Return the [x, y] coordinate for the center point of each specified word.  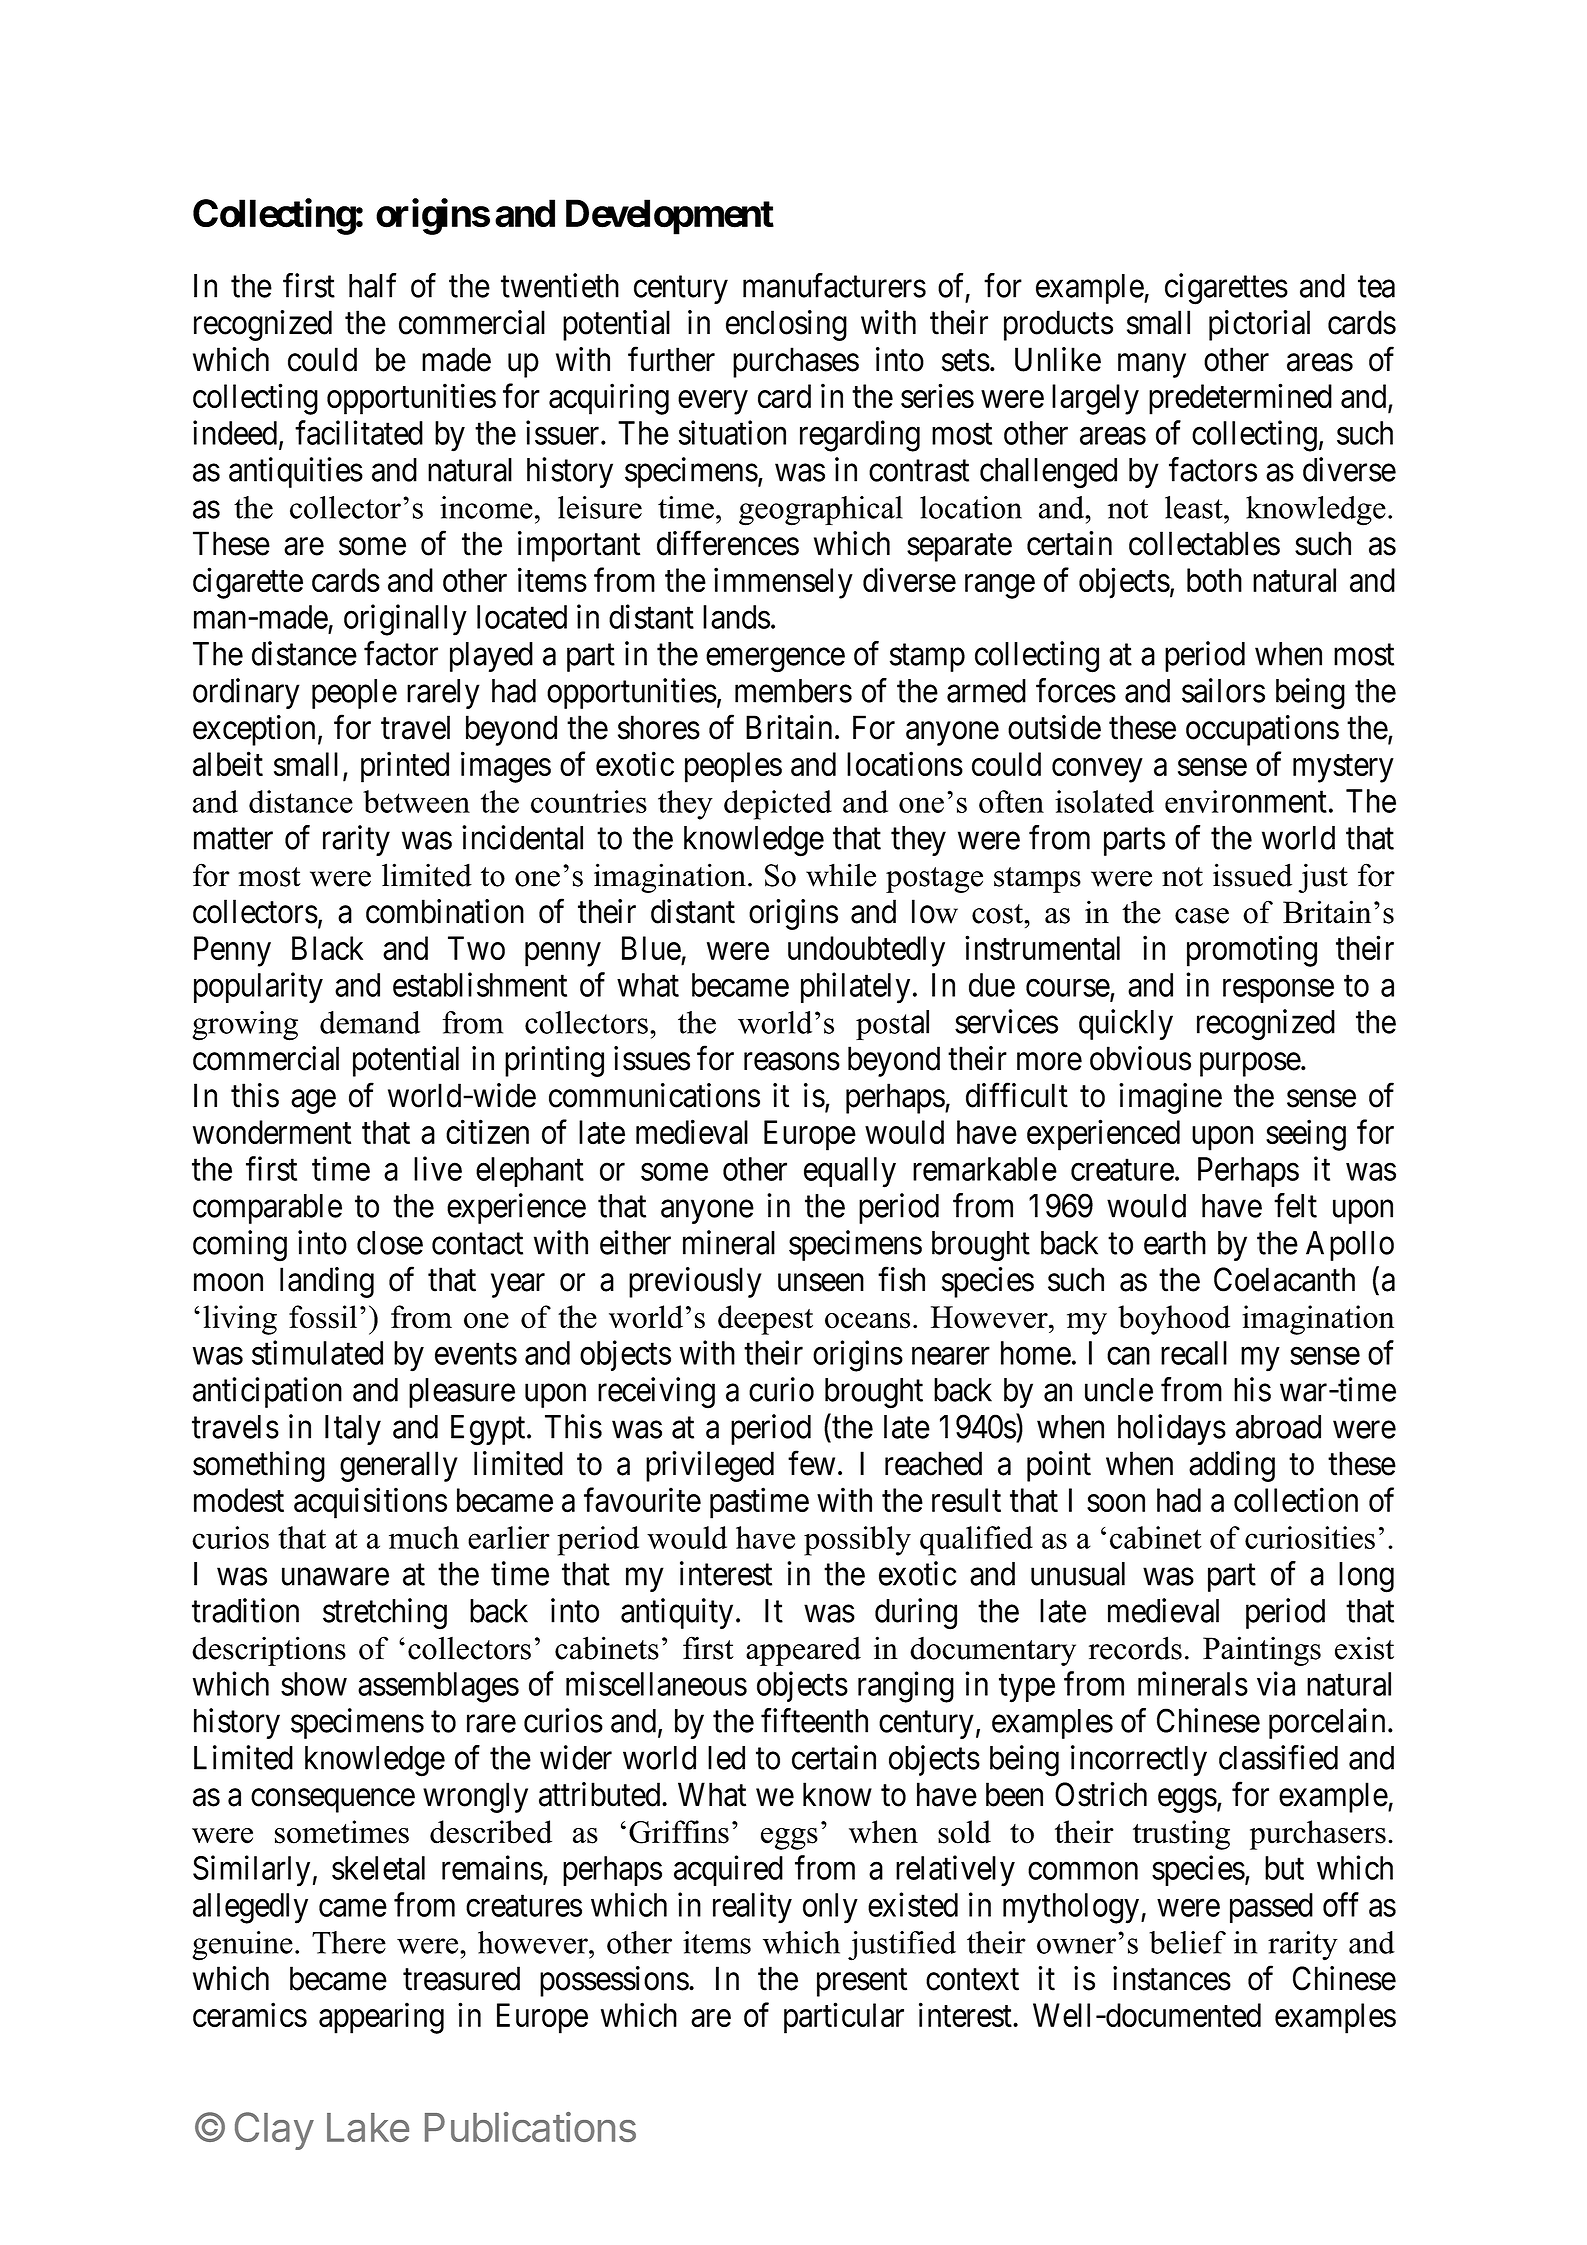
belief [1187, 1942]
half [372, 285]
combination [445, 911]
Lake [368, 2127]
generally [399, 1466]
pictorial [1259, 325]
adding [1232, 1466]
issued [1252, 875]
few [811, 1463]
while [841, 875]
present [862, 1983]
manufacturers [834, 285]
